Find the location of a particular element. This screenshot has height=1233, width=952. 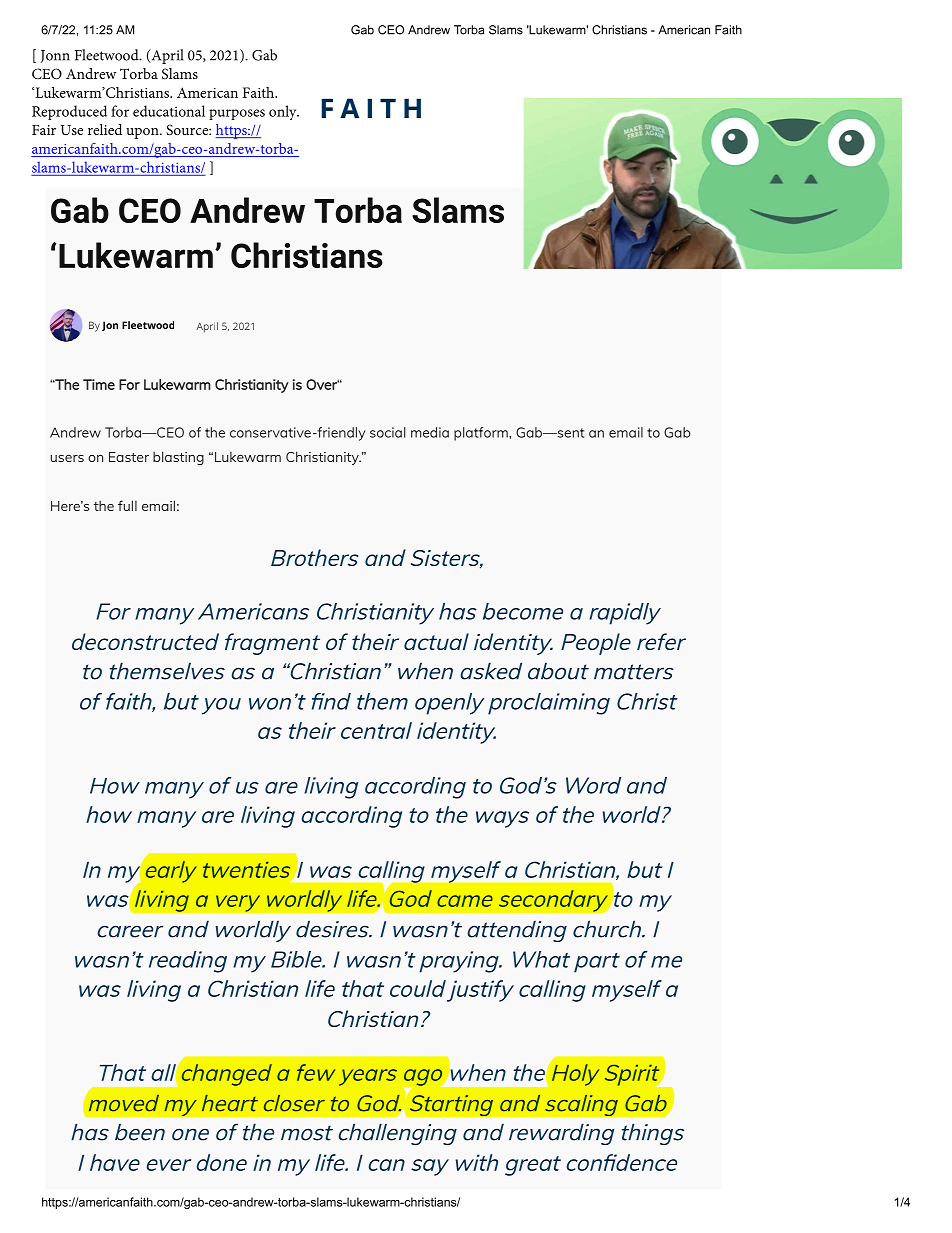

relied is located at coordinates (105, 129).
